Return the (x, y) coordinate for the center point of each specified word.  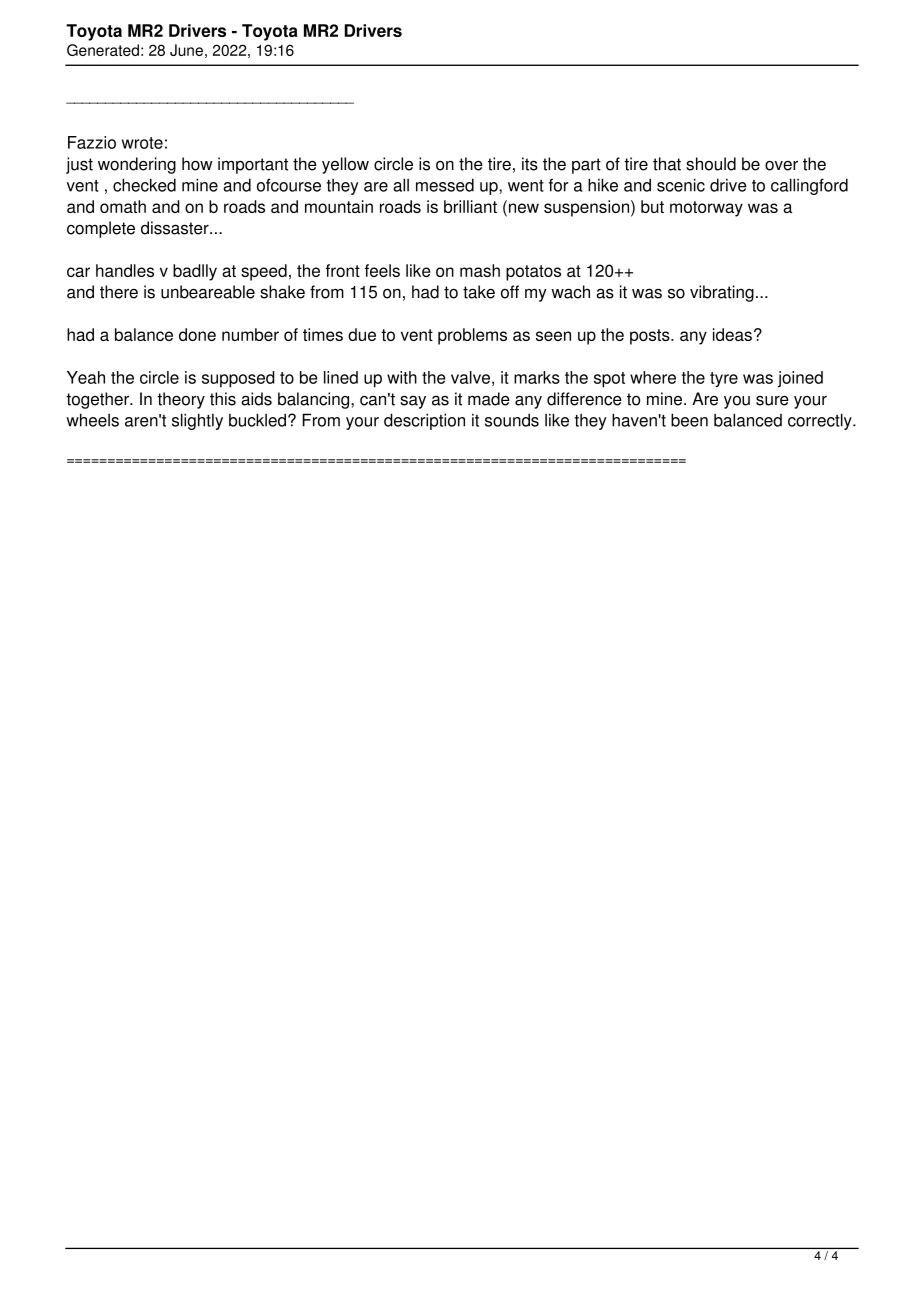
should (711, 164)
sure (772, 401)
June (186, 50)
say (413, 402)
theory (181, 400)
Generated (103, 50)
